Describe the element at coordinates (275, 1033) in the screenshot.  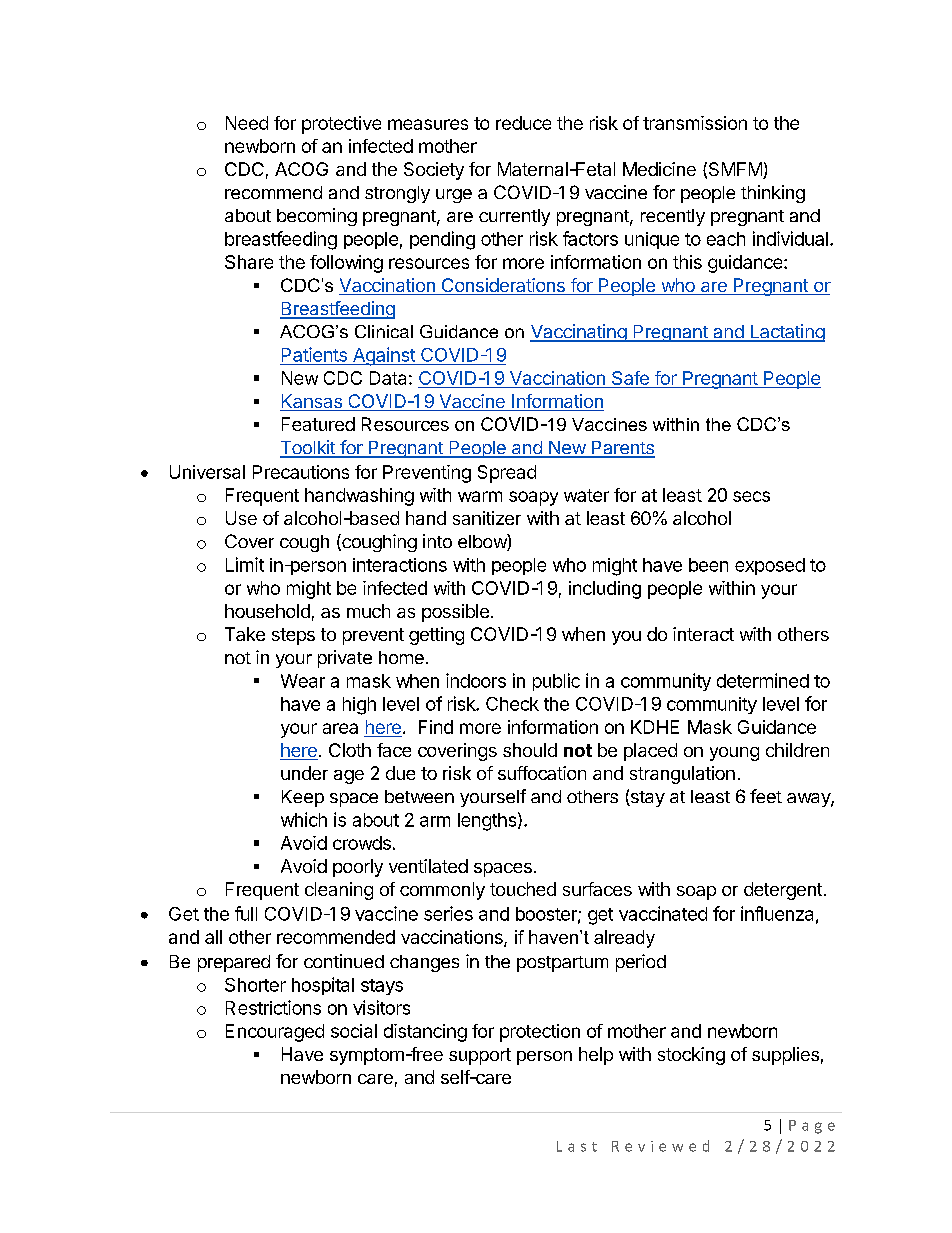
I see `Encouraged` at that location.
